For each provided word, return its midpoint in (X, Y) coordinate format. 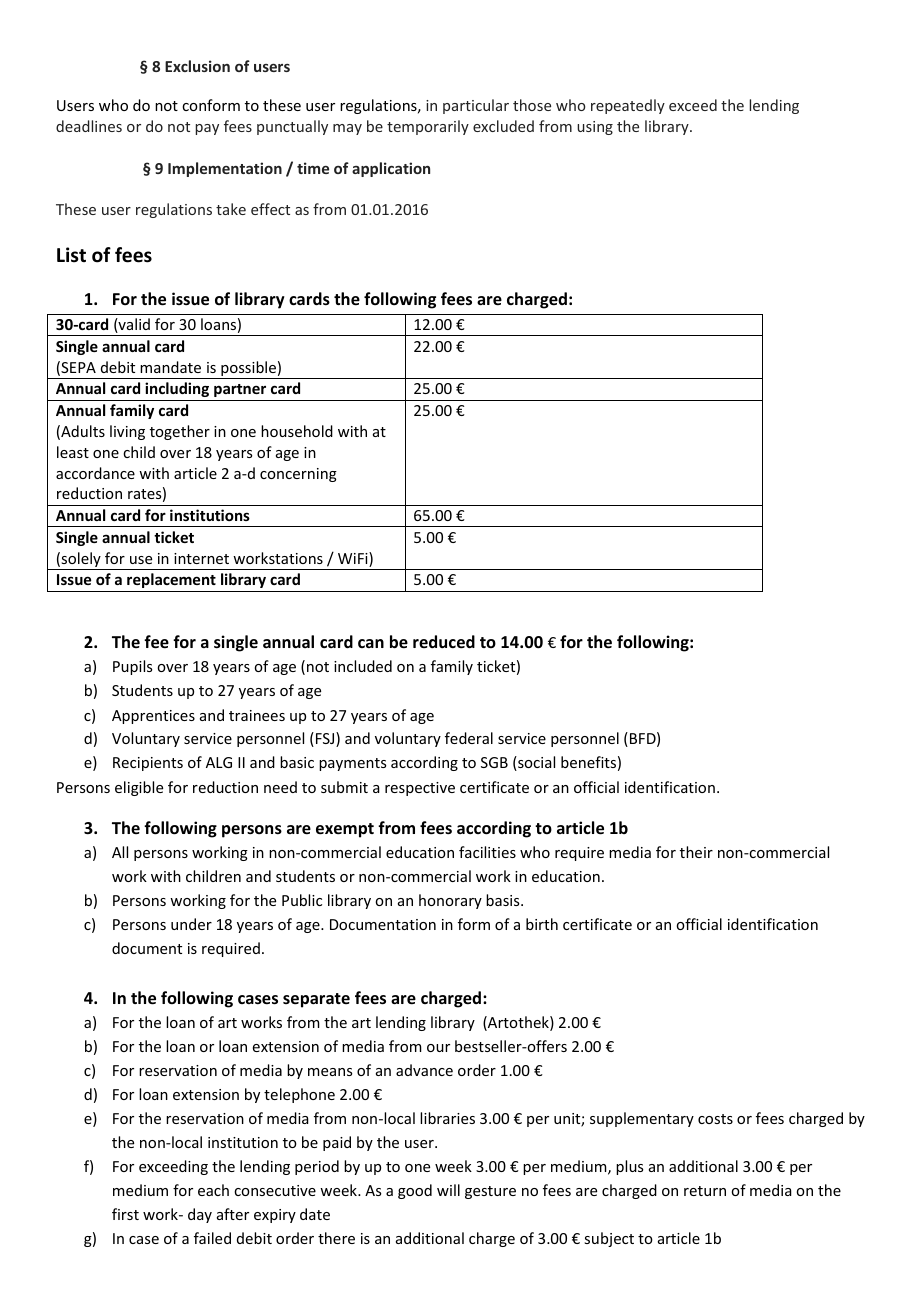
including (177, 389)
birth (542, 924)
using (595, 128)
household (297, 431)
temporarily (428, 127)
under (191, 924)
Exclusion (197, 66)
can (371, 643)
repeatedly (628, 106)
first (125, 1214)
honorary (450, 901)
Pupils (132, 667)
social (535, 763)
